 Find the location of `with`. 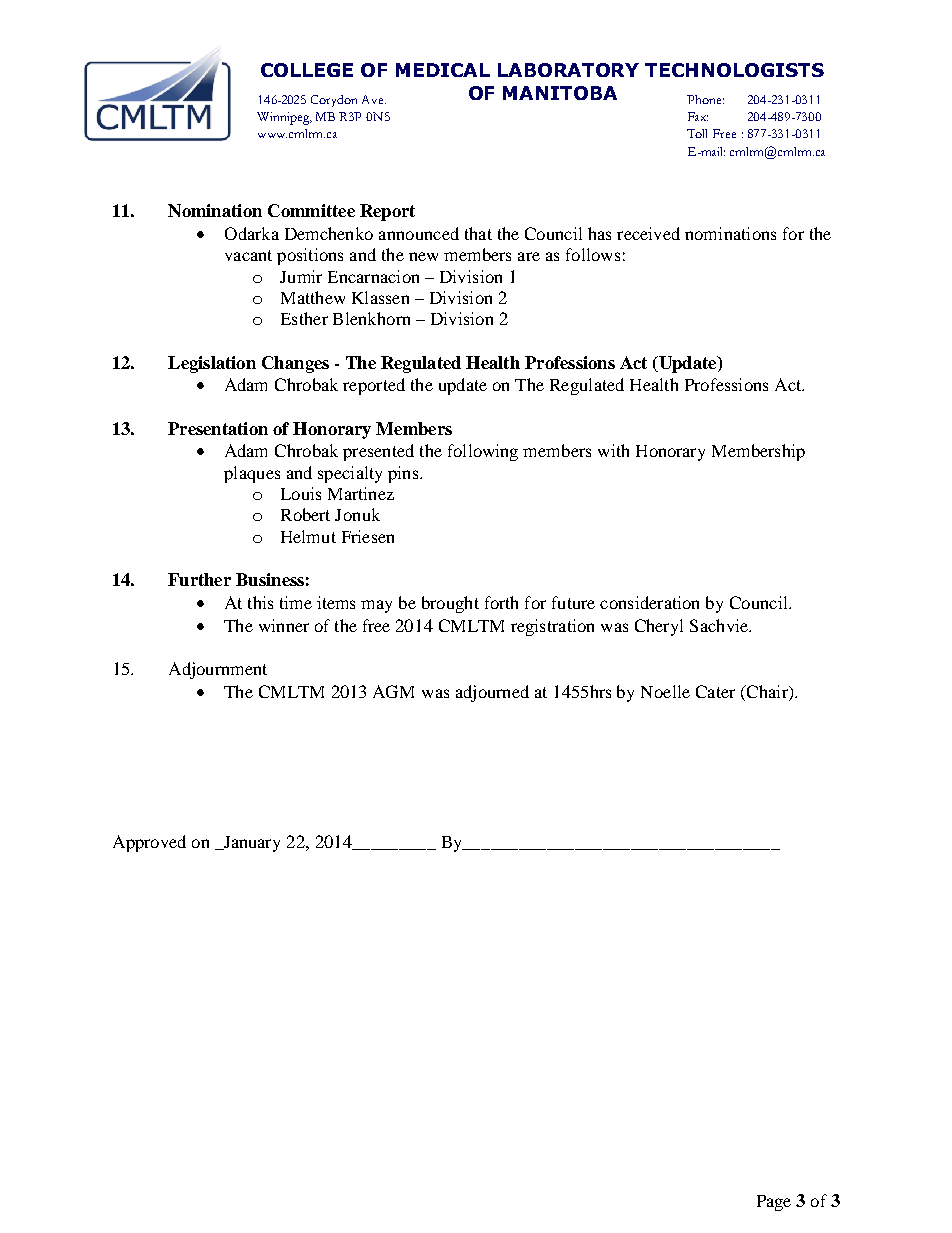

with is located at coordinates (613, 450).
